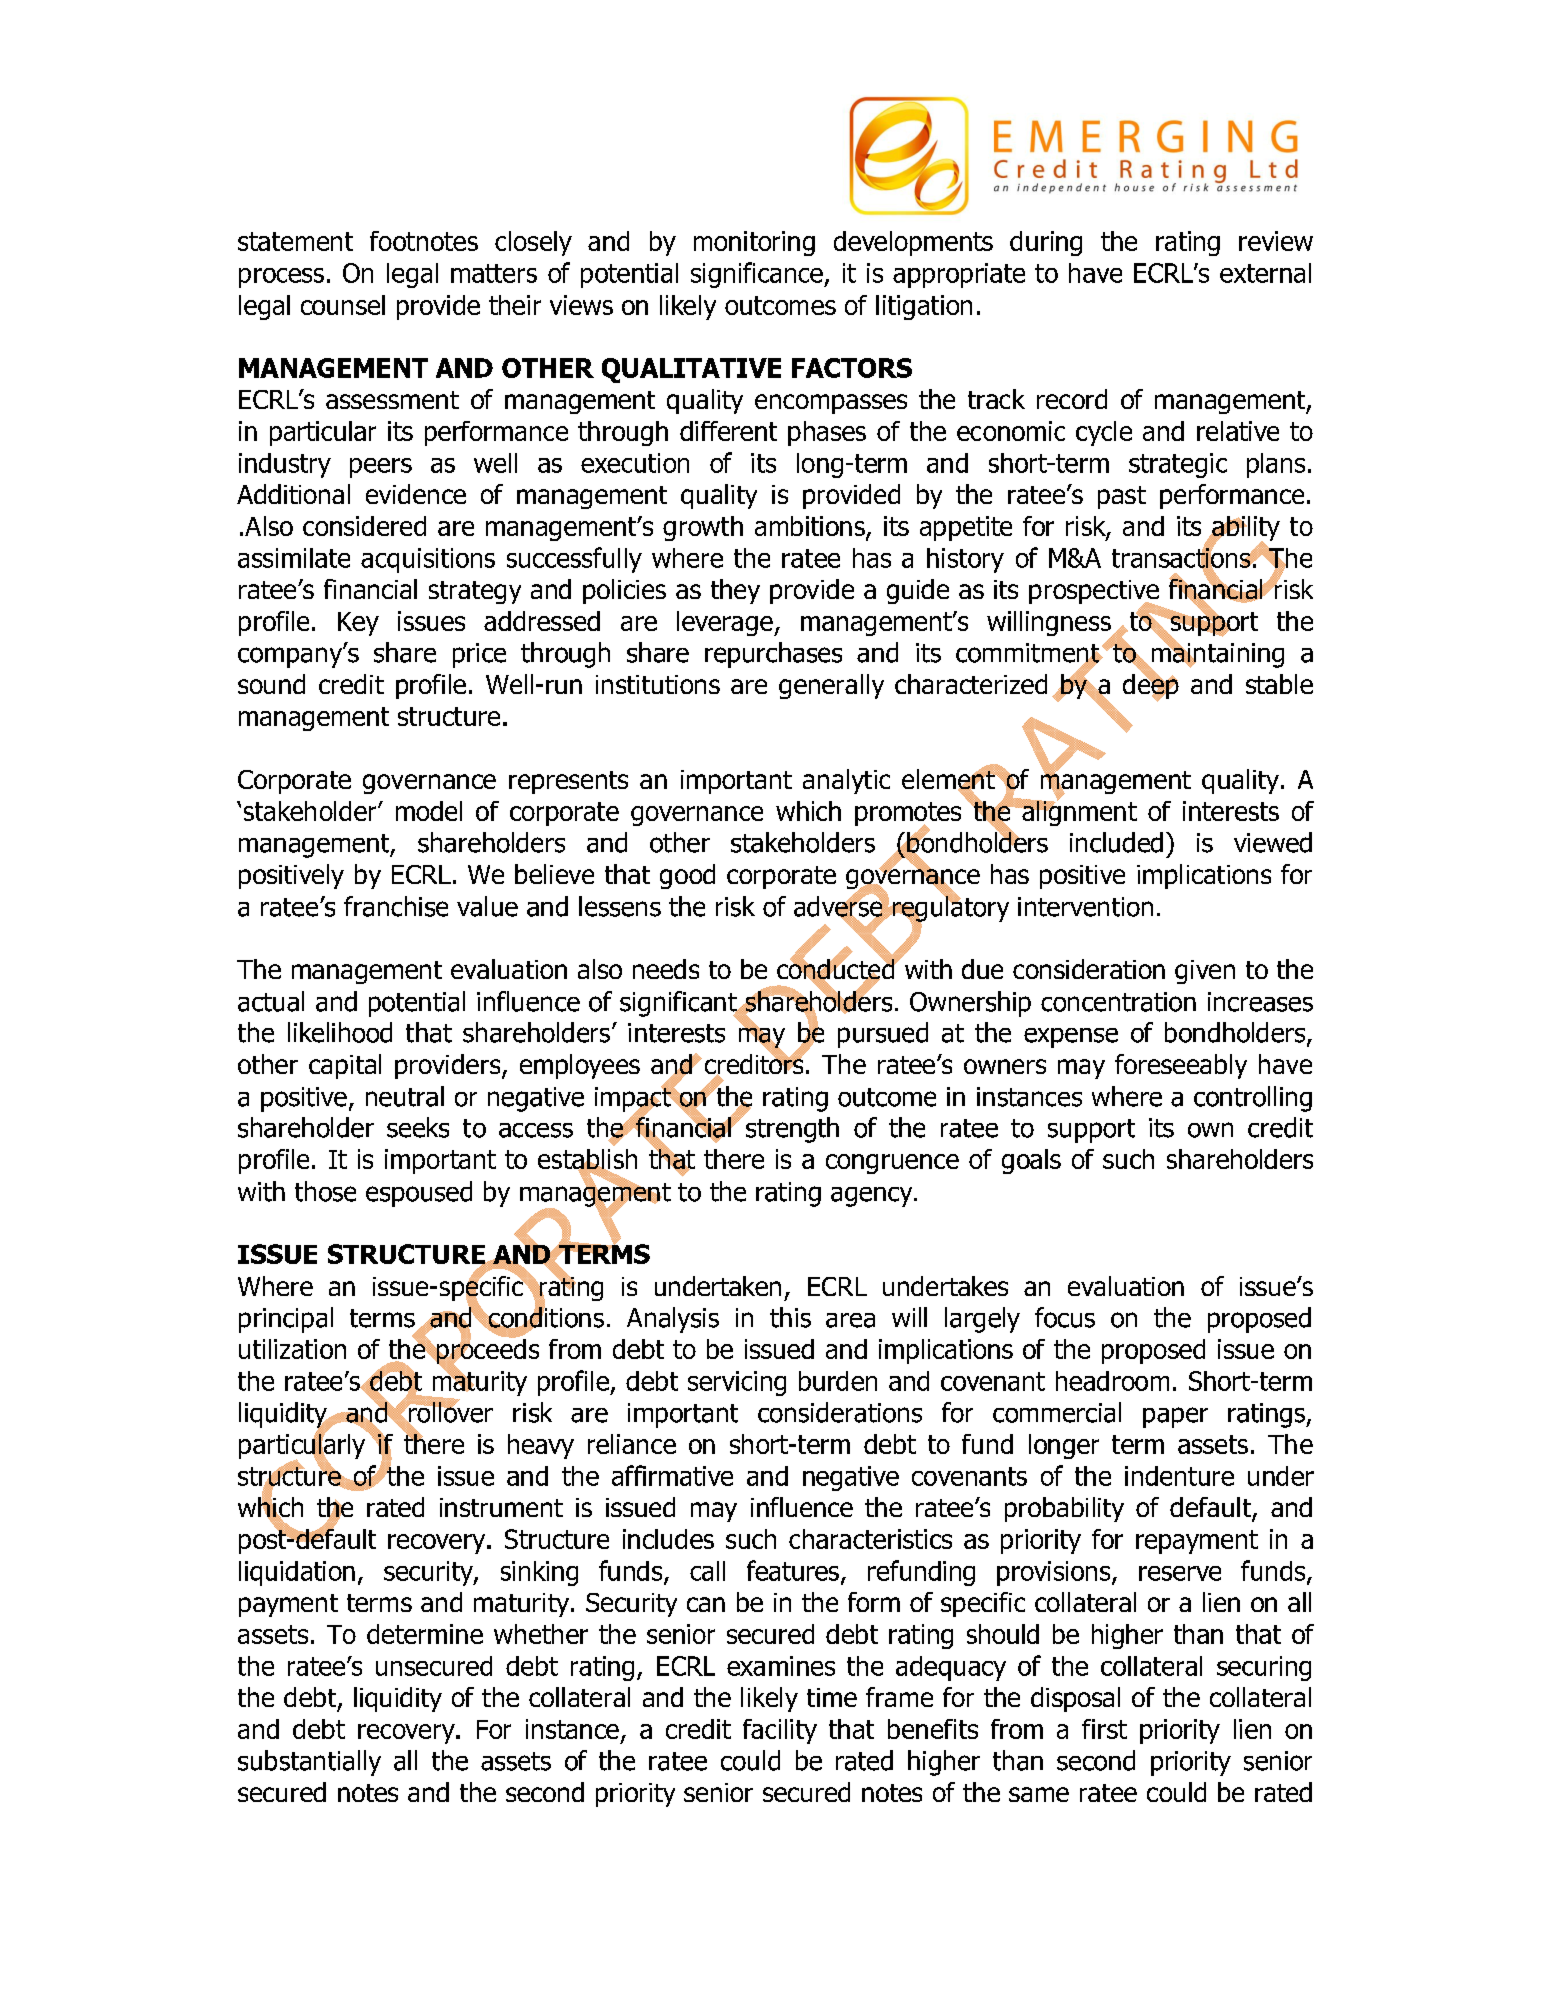 The image size is (1552, 2009). I want to click on counsel, so click(343, 305).
